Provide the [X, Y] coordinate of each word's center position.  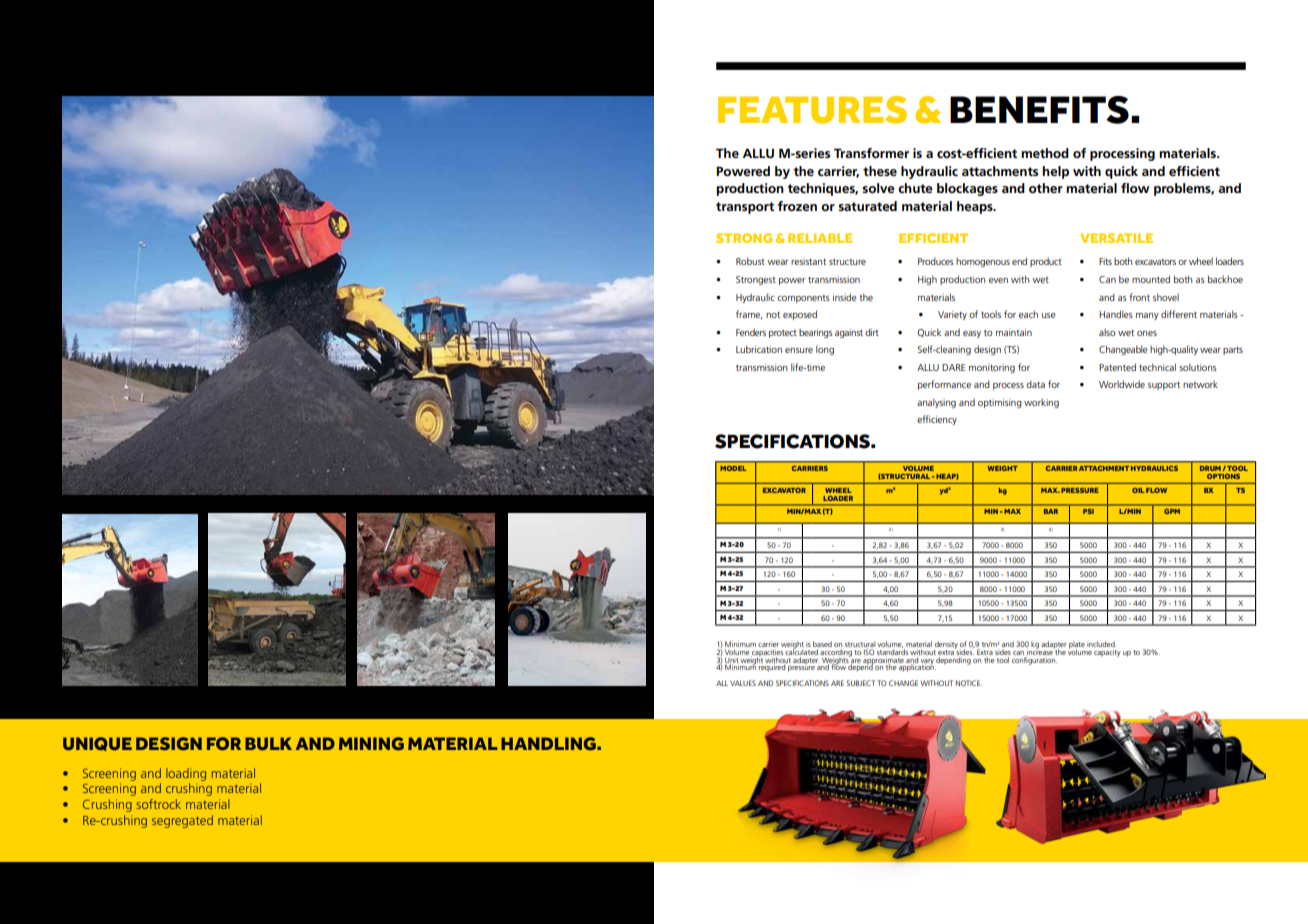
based [822, 645]
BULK [268, 744]
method [1045, 153]
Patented [1117, 367]
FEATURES [812, 110]
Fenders [751, 332]
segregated [182, 821]
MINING [371, 743]
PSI [1088, 511]
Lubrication [759, 349]
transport [745, 208]
